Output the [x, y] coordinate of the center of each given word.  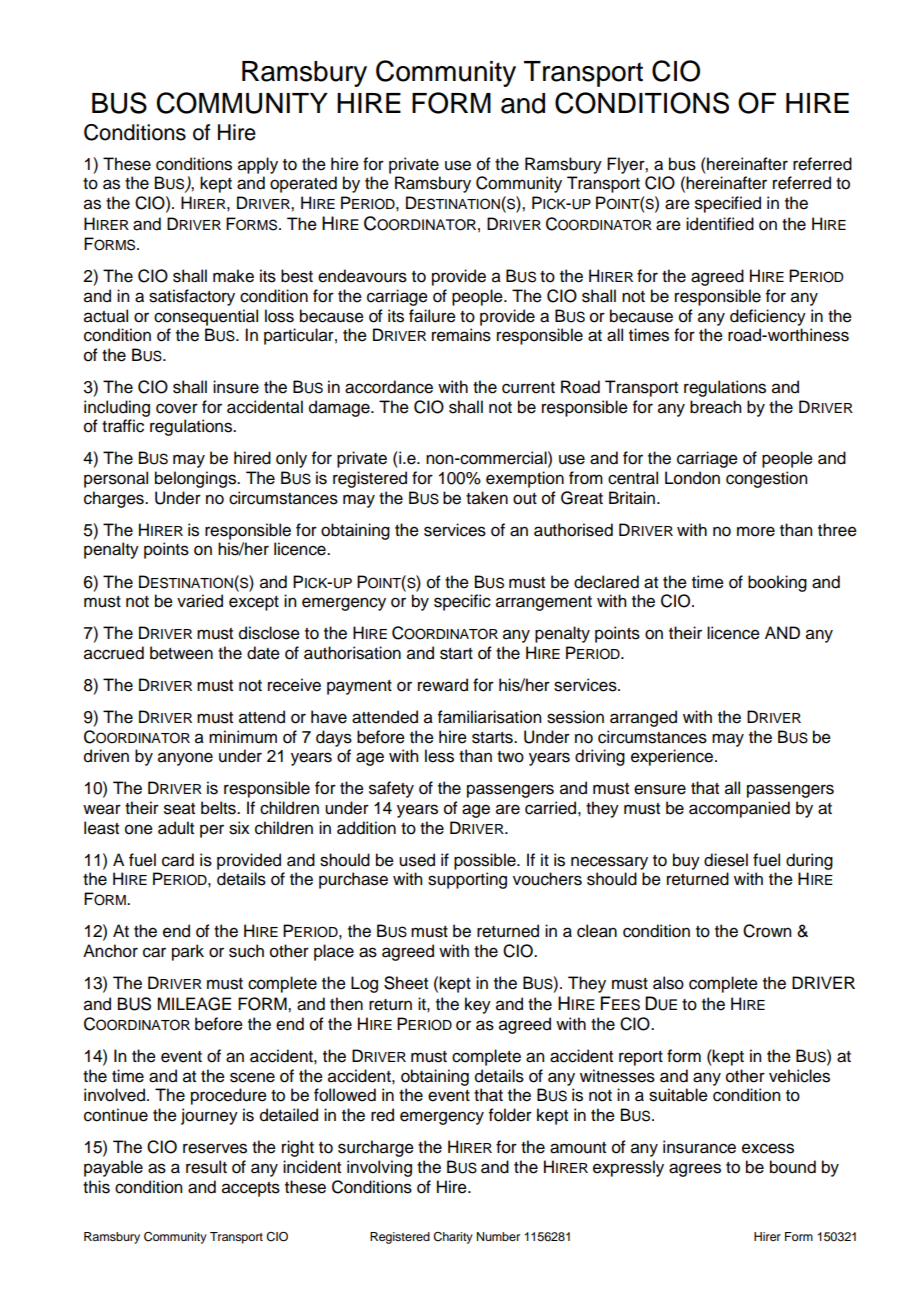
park [188, 952]
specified [728, 204]
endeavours [362, 276]
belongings [197, 479]
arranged [643, 718]
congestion [766, 479]
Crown [767, 931]
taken [487, 498]
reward [443, 685]
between [181, 653]
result [206, 1167]
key [478, 1005]
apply [258, 165]
